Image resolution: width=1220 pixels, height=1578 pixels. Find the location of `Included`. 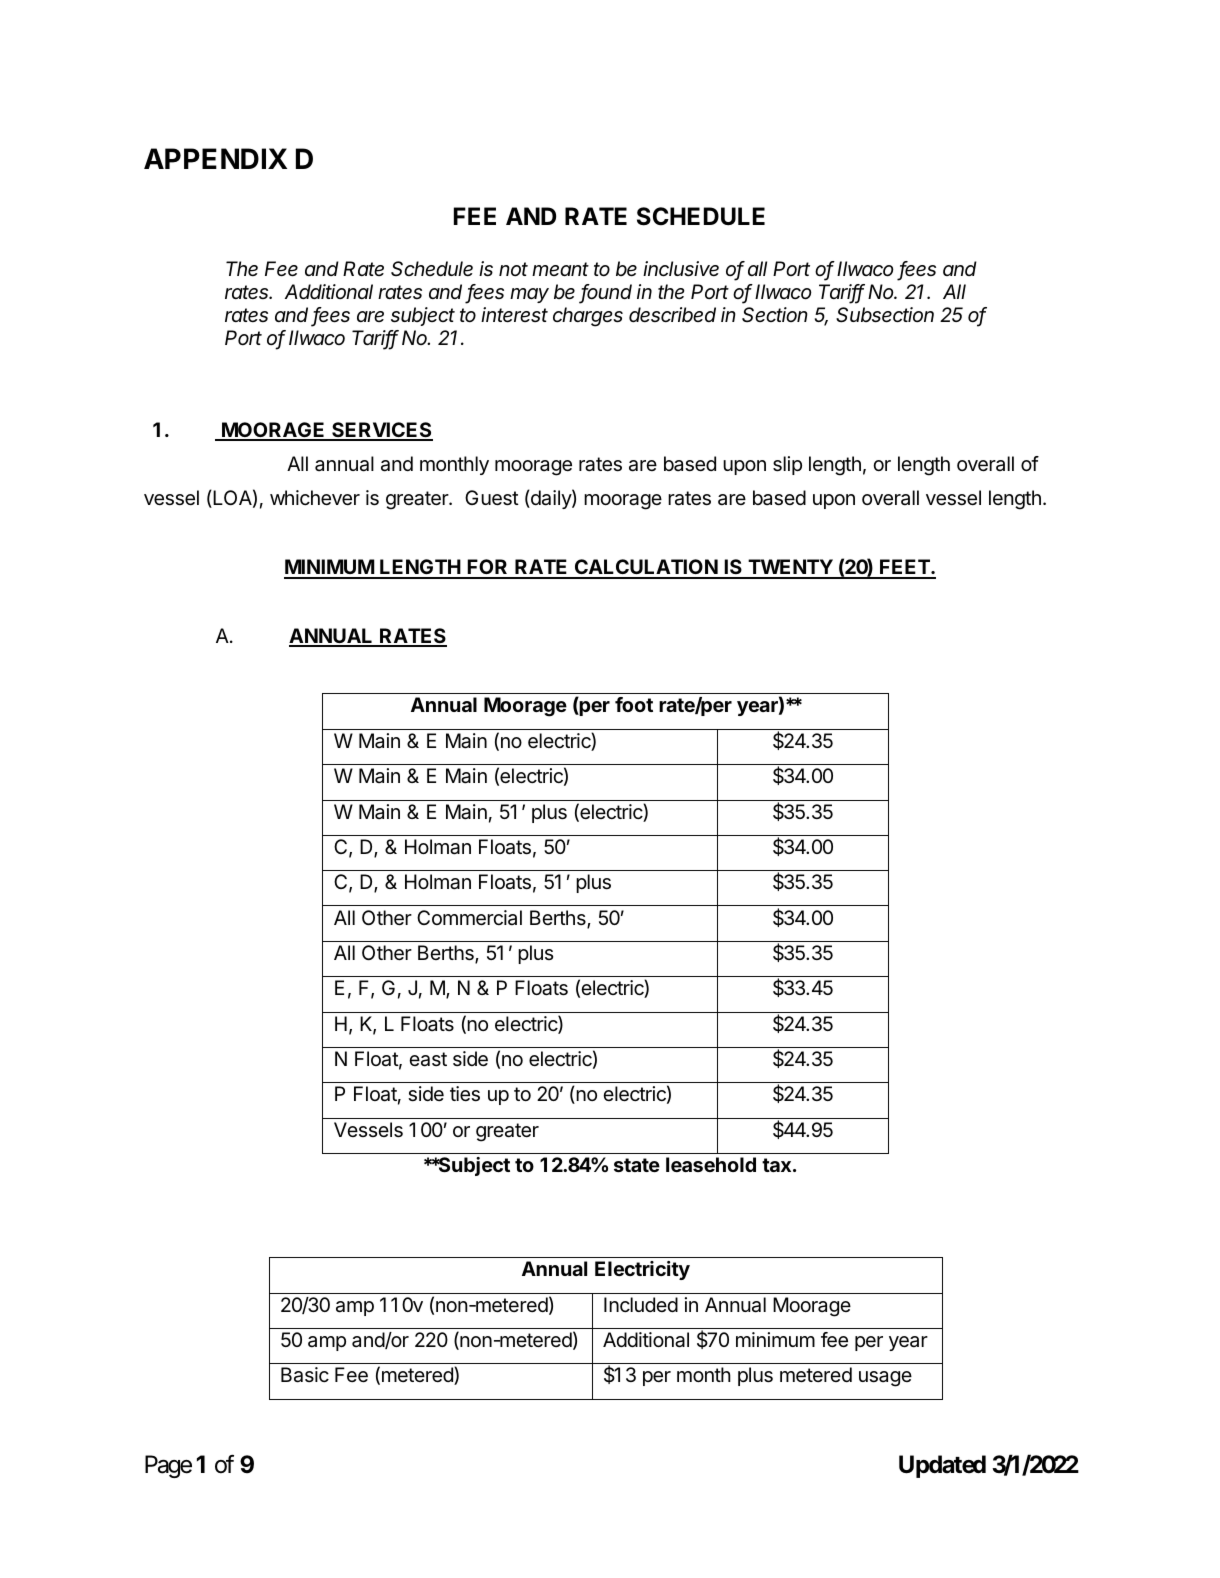

Included is located at coordinates (641, 1304).
